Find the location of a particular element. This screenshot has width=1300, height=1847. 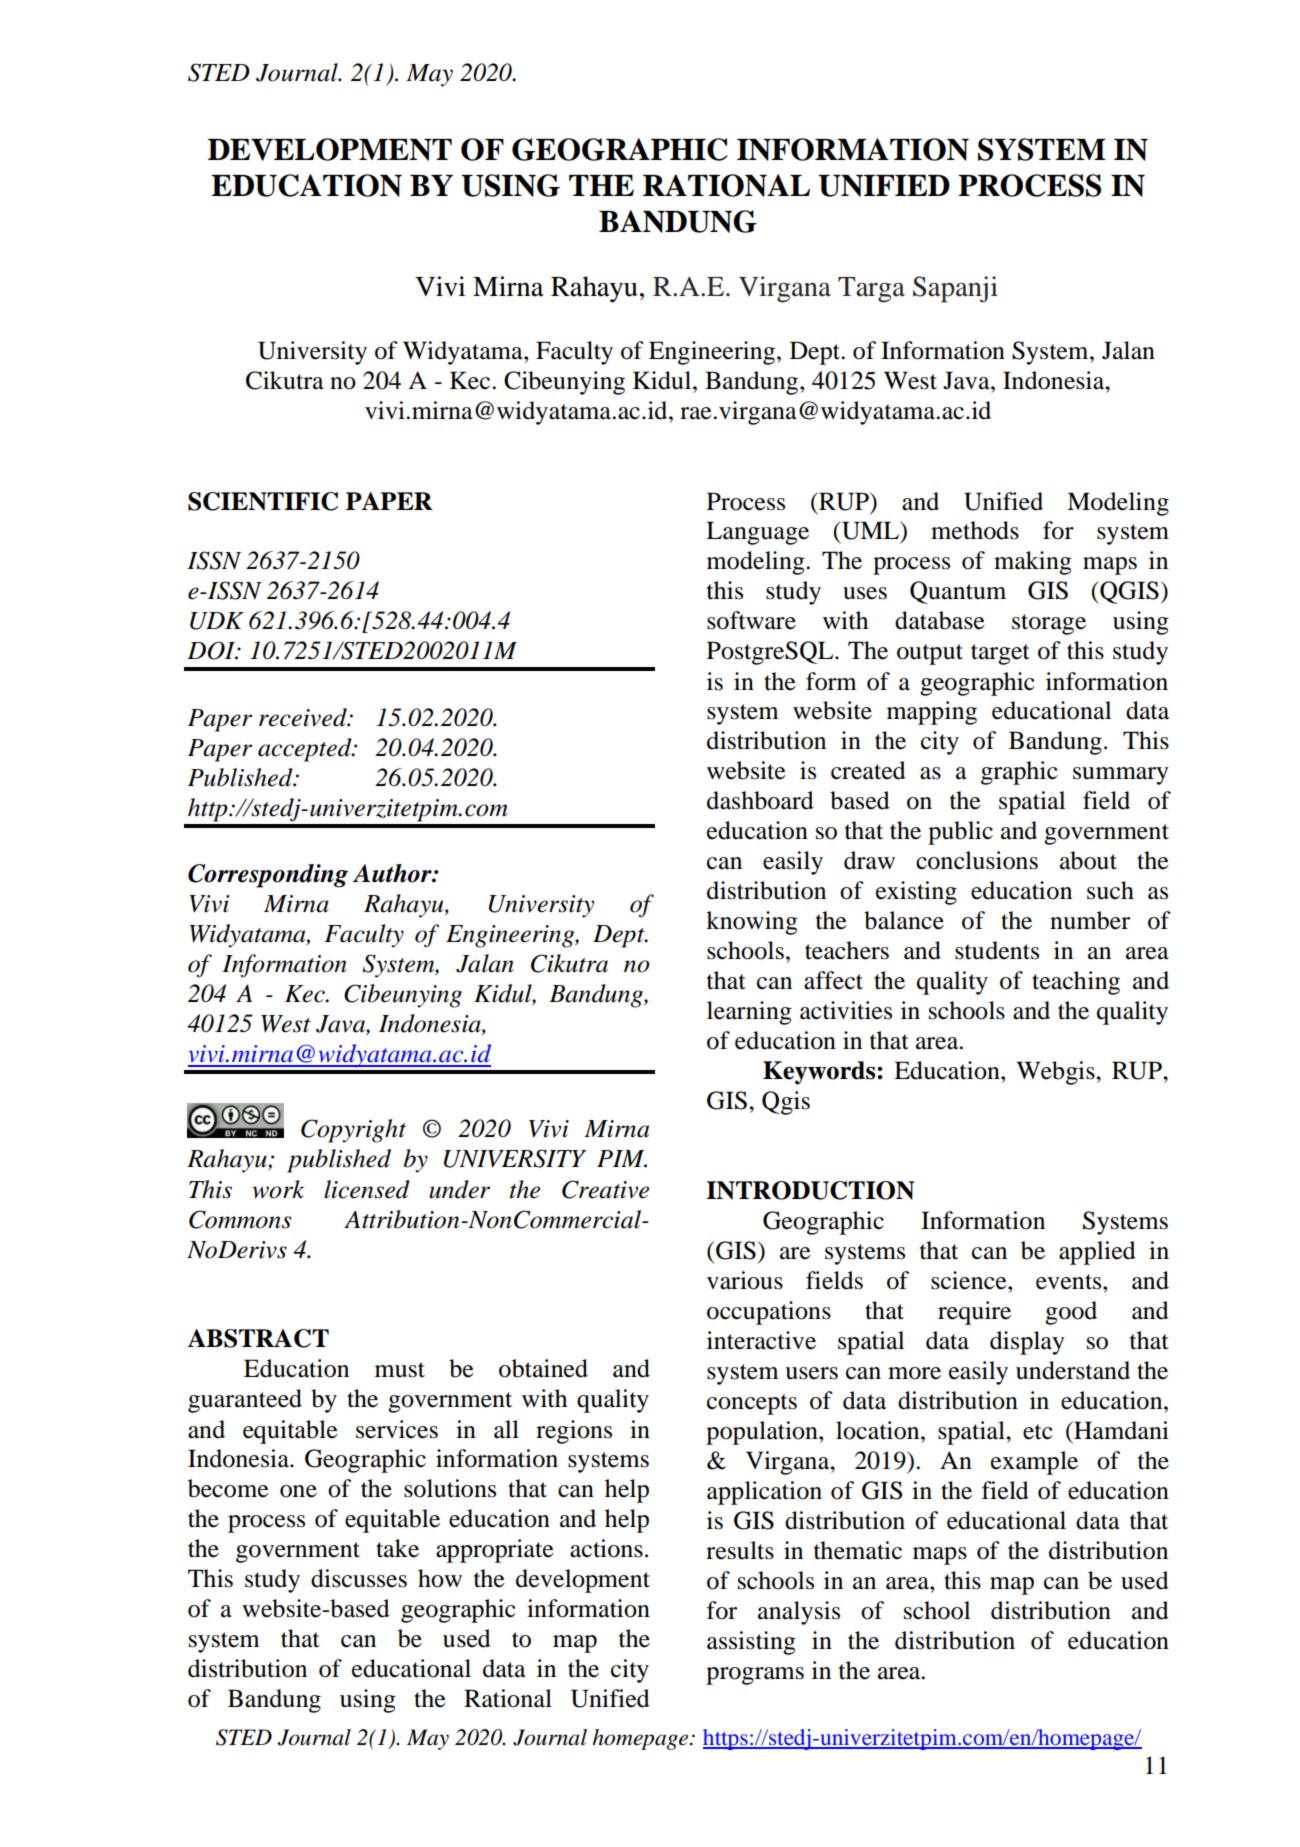

ABSTRACT is located at coordinates (258, 1338).
